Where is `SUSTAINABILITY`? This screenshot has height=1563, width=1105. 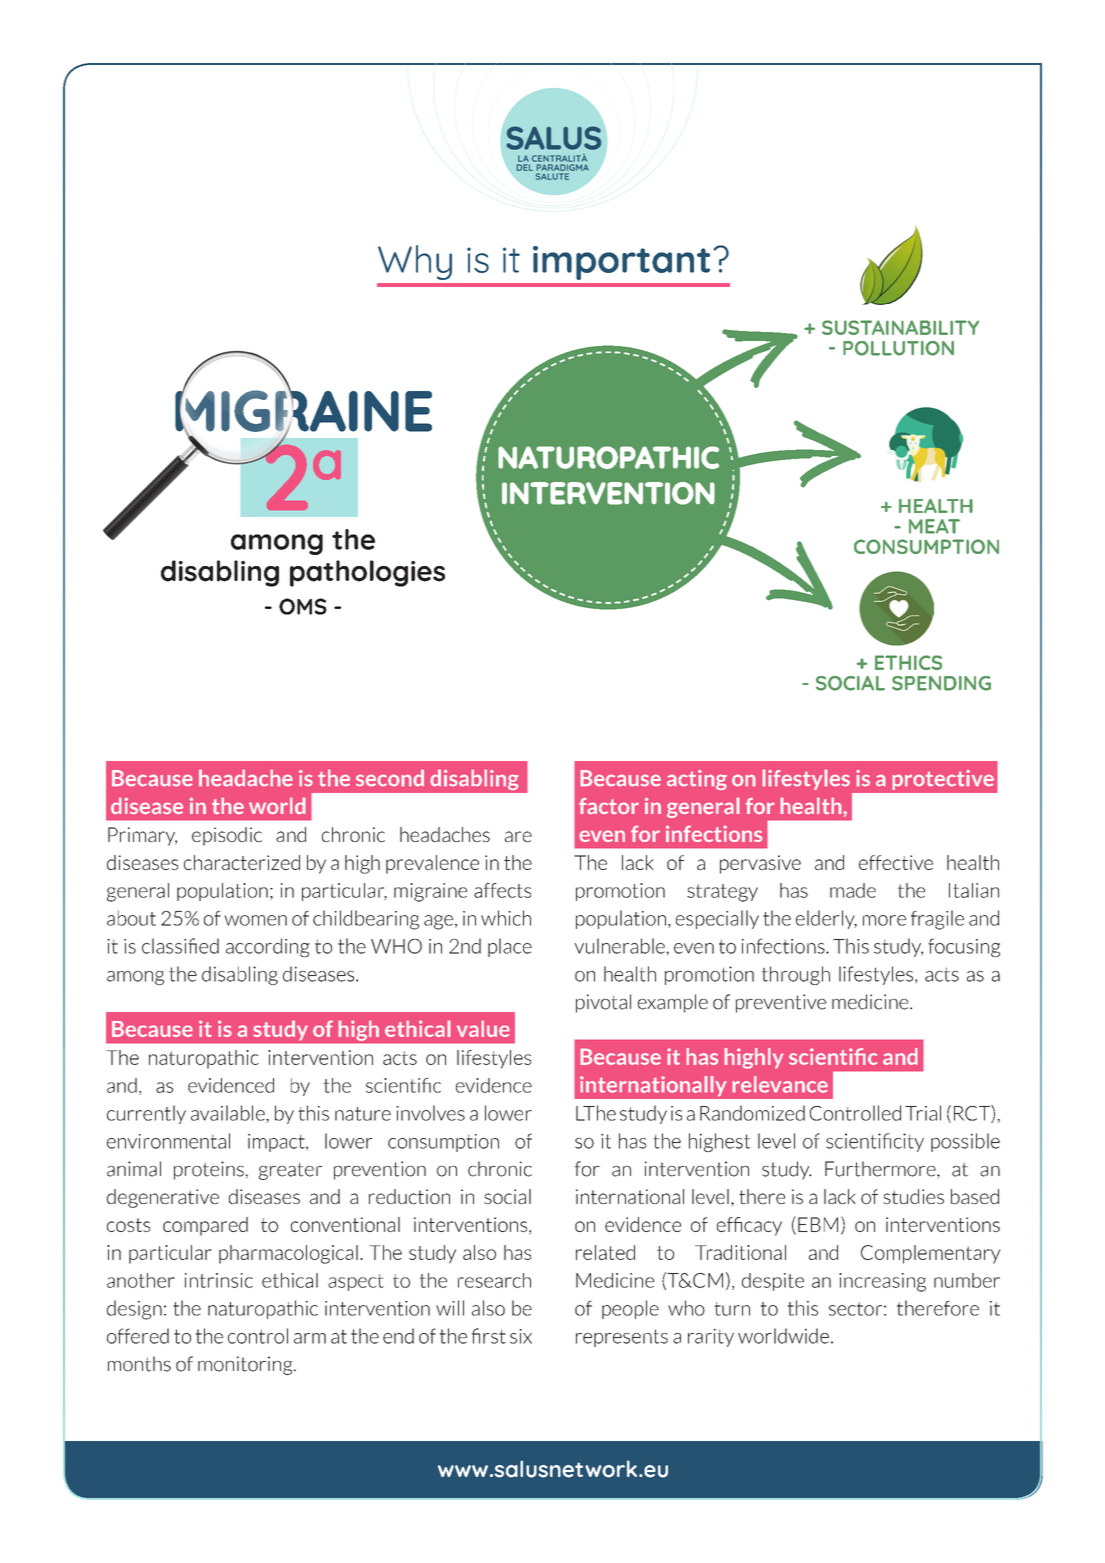 SUSTAINABILITY is located at coordinates (900, 327).
